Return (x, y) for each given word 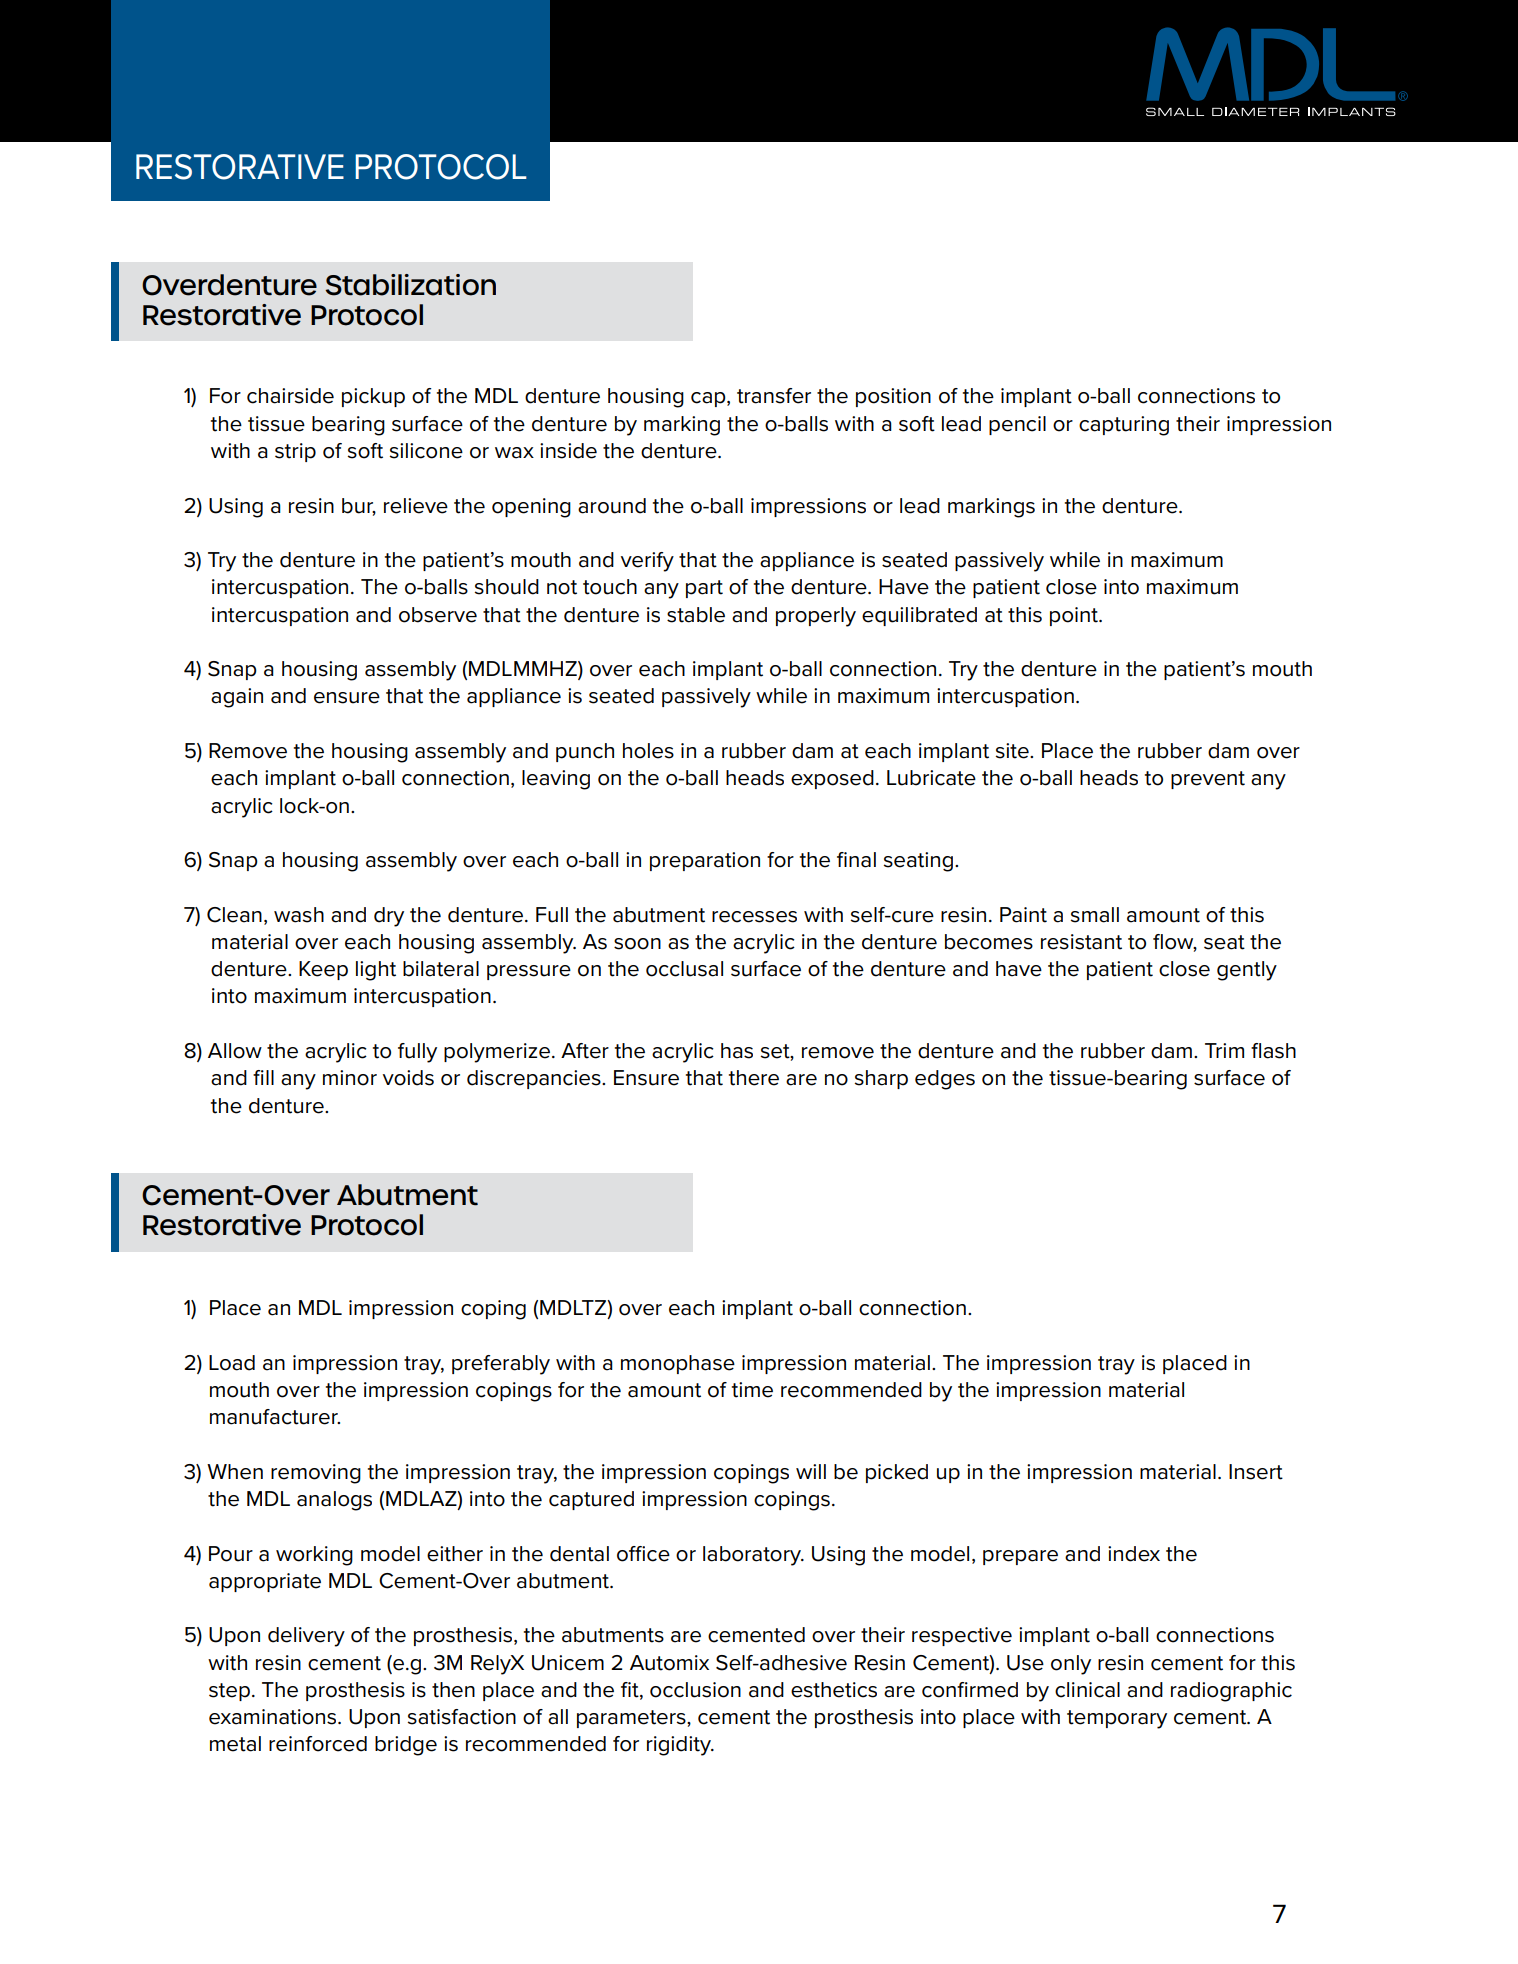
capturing (1124, 426)
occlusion (695, 1690)
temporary (1117, 1719)
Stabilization (410, 285)
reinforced (318, 1744)
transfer (774, 396)
